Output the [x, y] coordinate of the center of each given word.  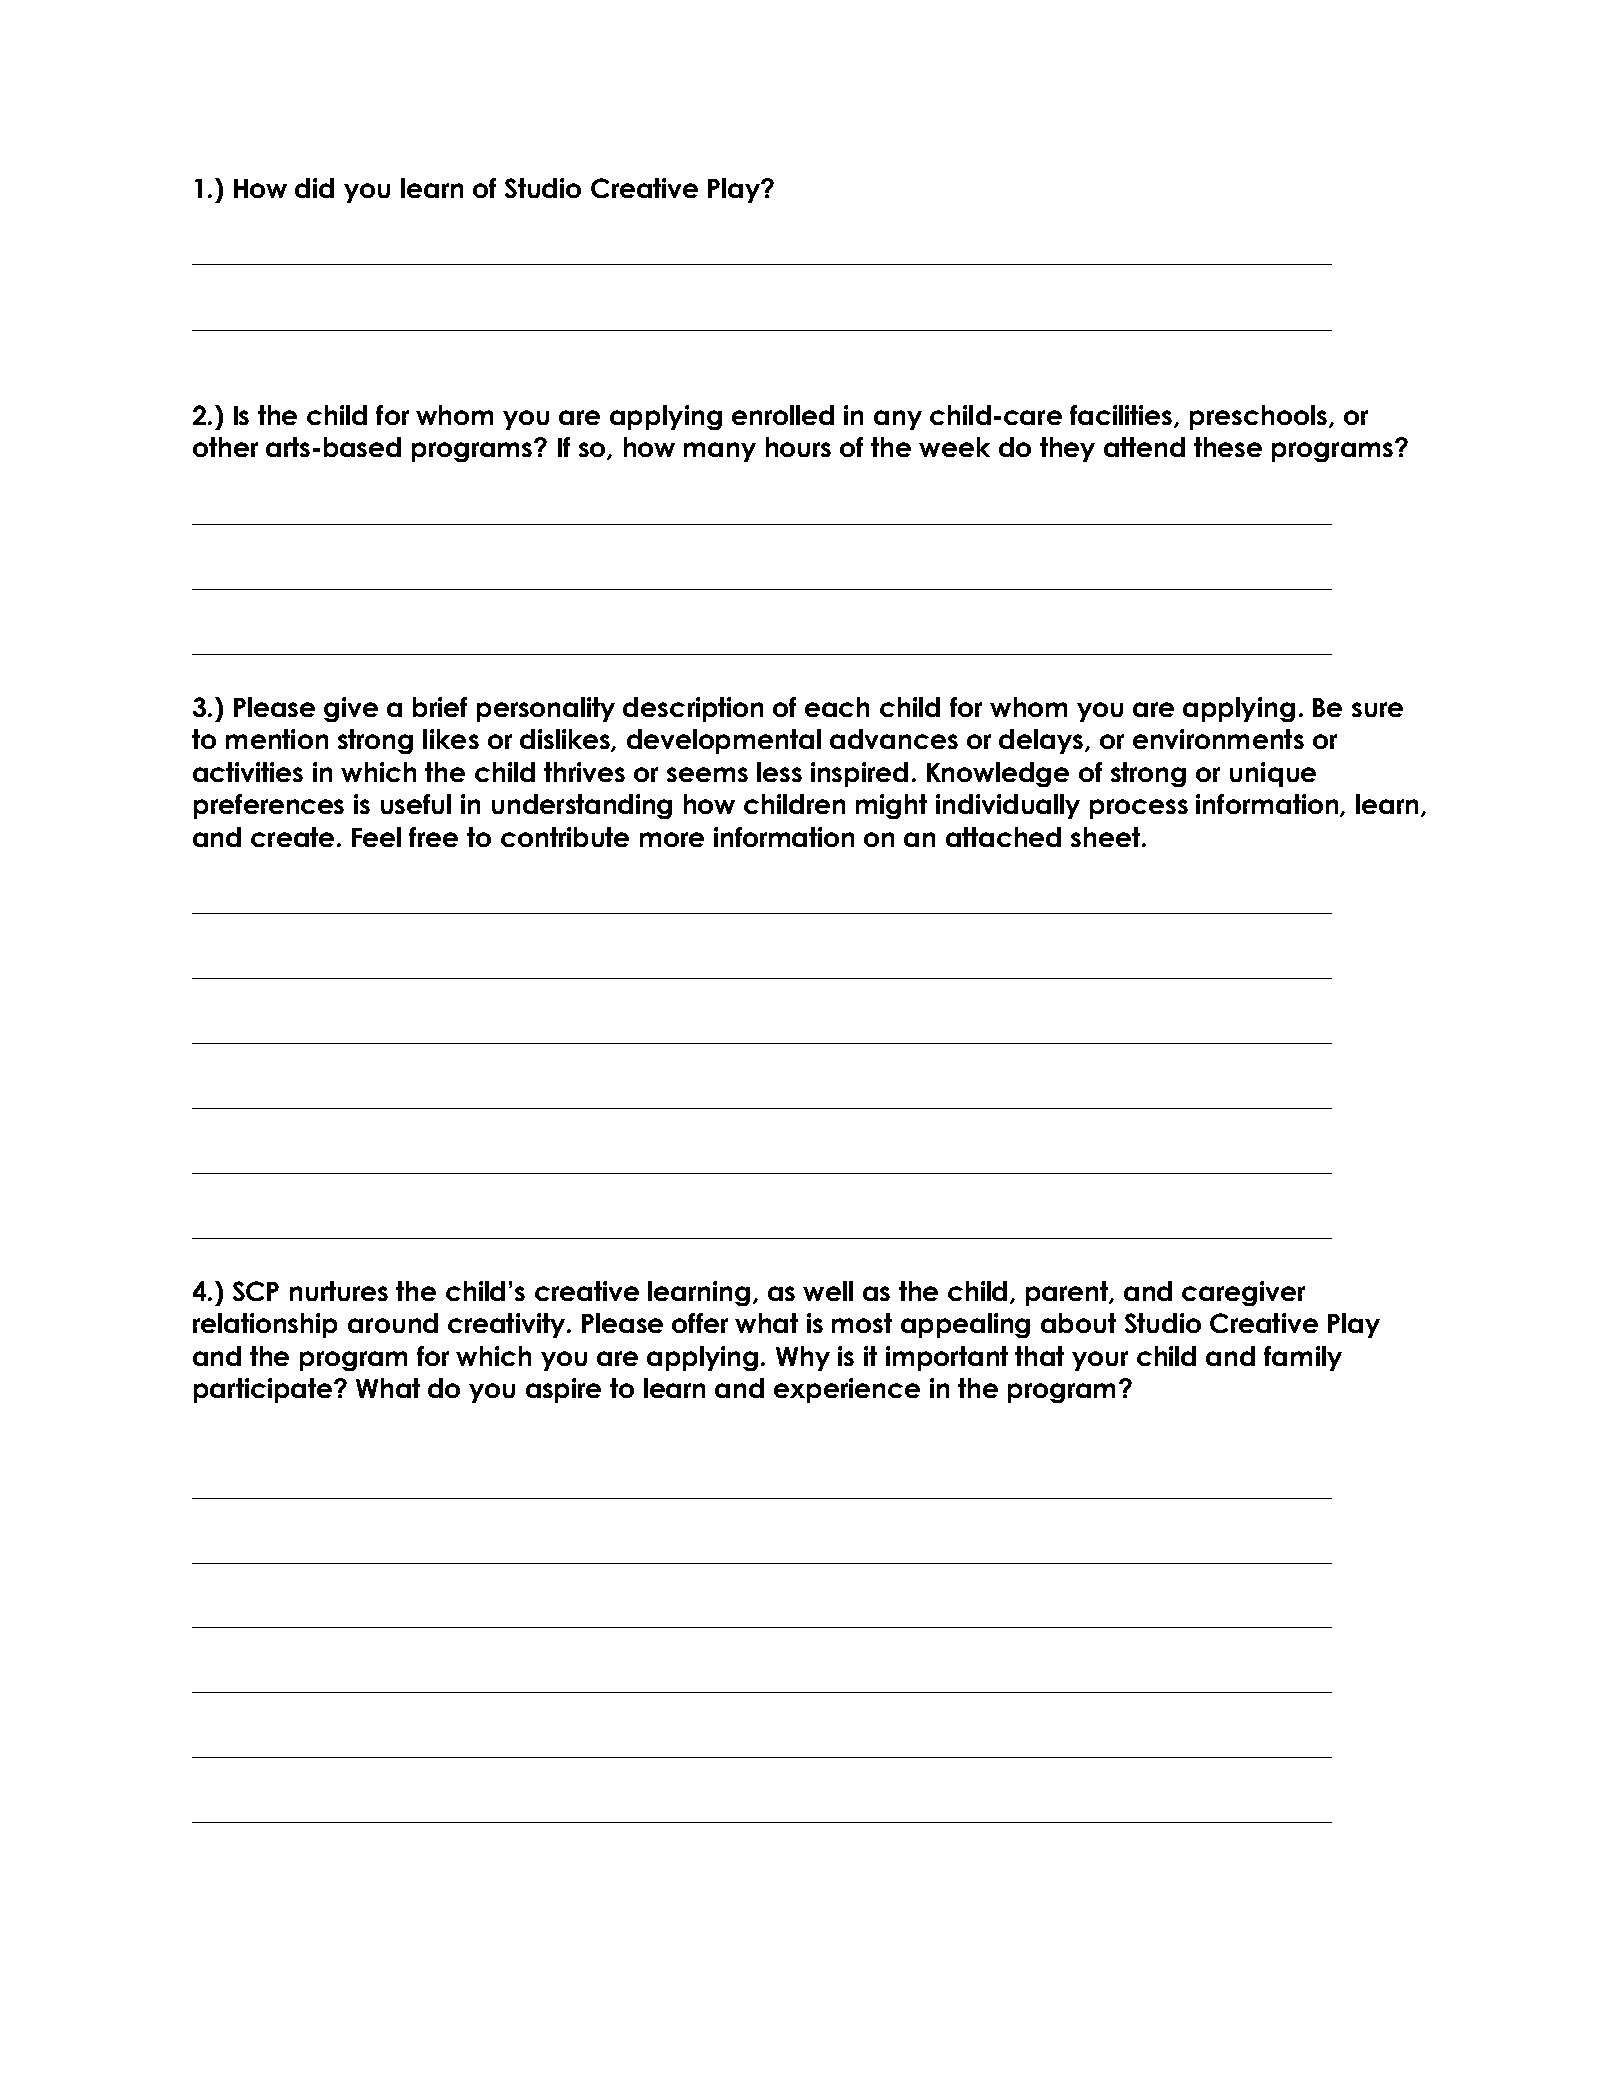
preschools [1260, 417]
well [828, 1291]
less [779, 772]
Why [803, 1358]
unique [1273, 774]
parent [1068, 1293]
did [314, 188]
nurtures [339, 1291]
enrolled [783, 415]
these [1228, 447]
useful [416, 804]
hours [798, 447]
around [393, 1323]
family [1303, 1358]
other [225, 447]
